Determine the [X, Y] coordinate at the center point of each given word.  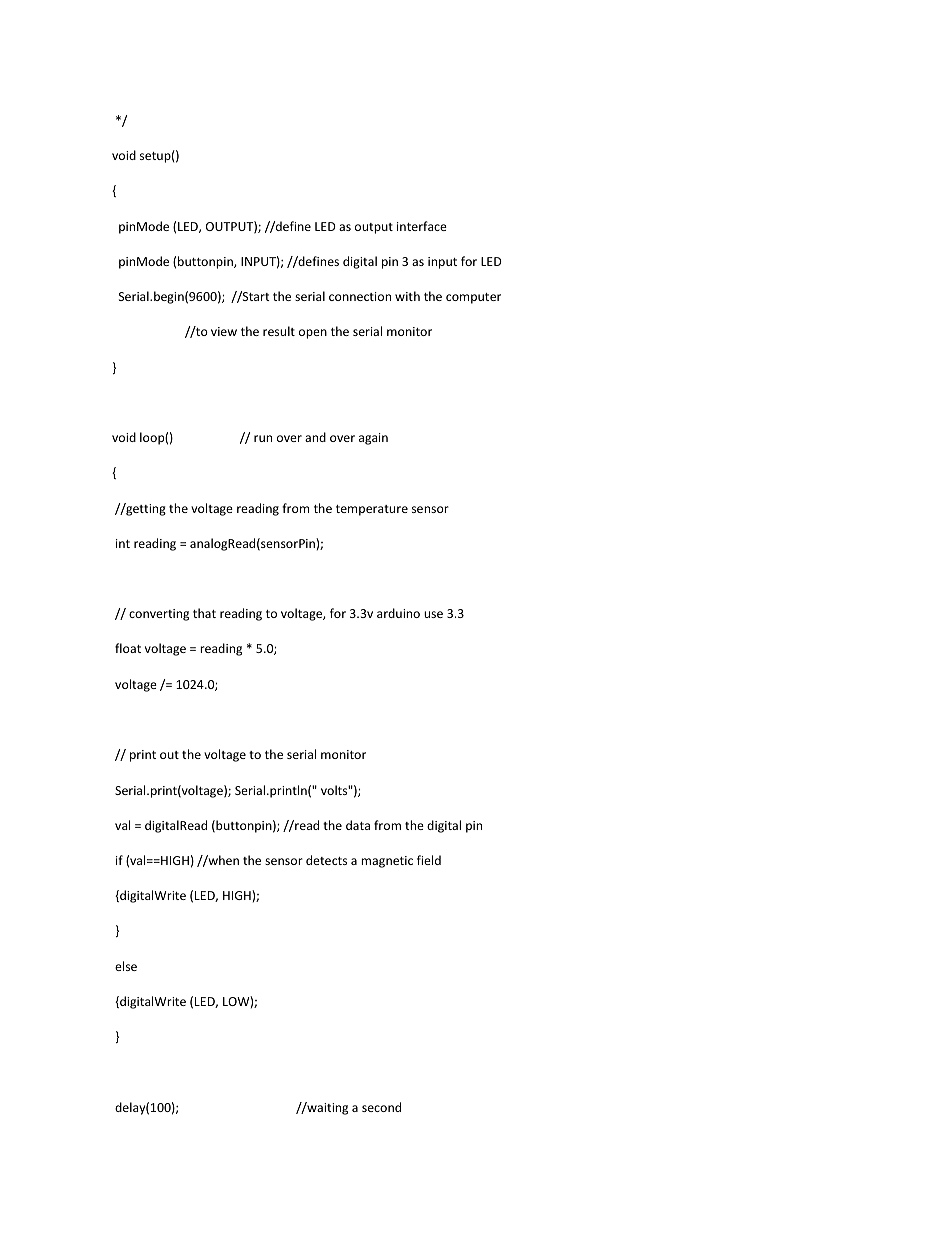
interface [422, 226]
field [429, 860]
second [381, 1107]
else [126, 966]
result [279, 331]
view [224, 331]
